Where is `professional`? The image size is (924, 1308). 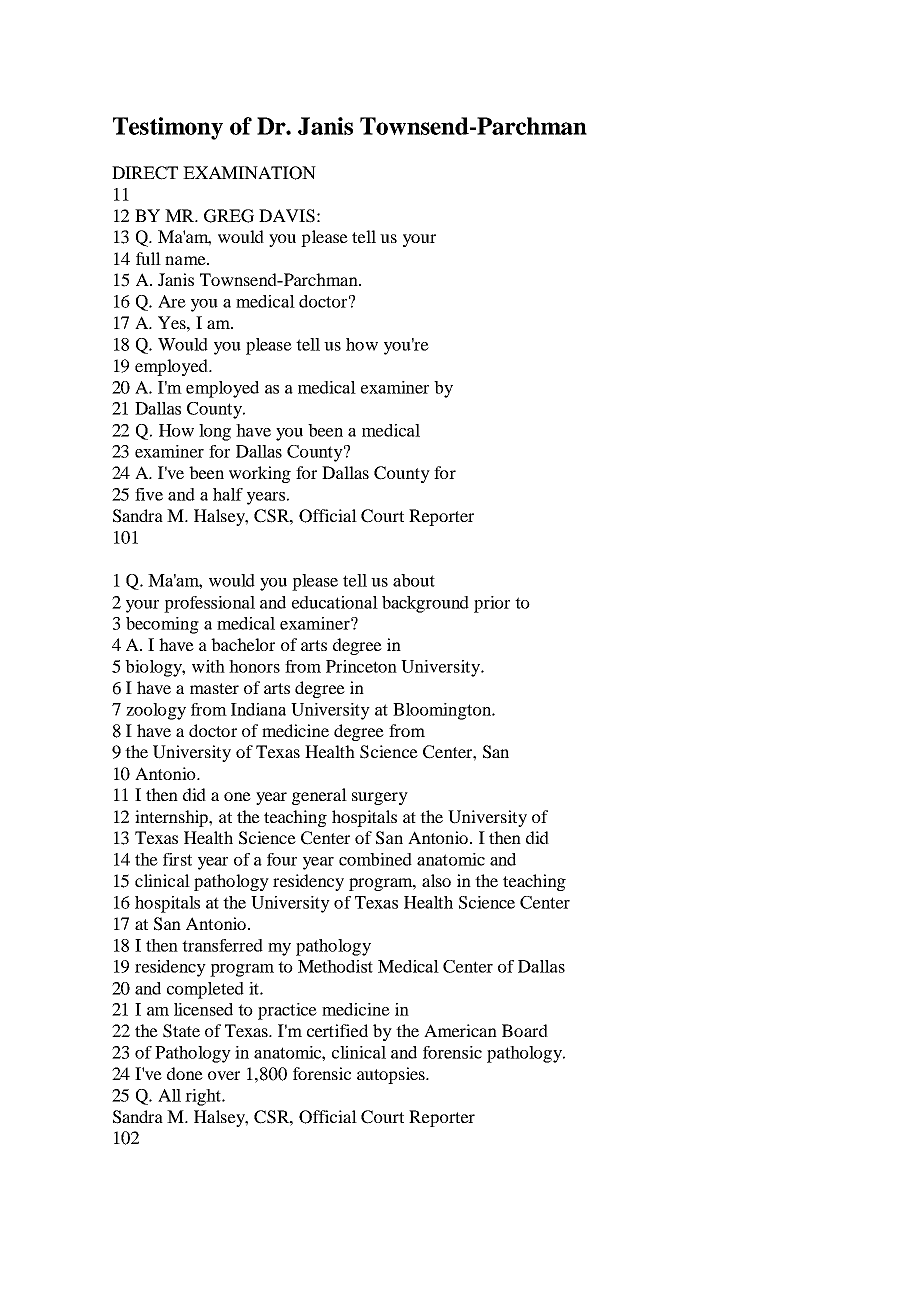 professional is located at coordinates (209, 604).
